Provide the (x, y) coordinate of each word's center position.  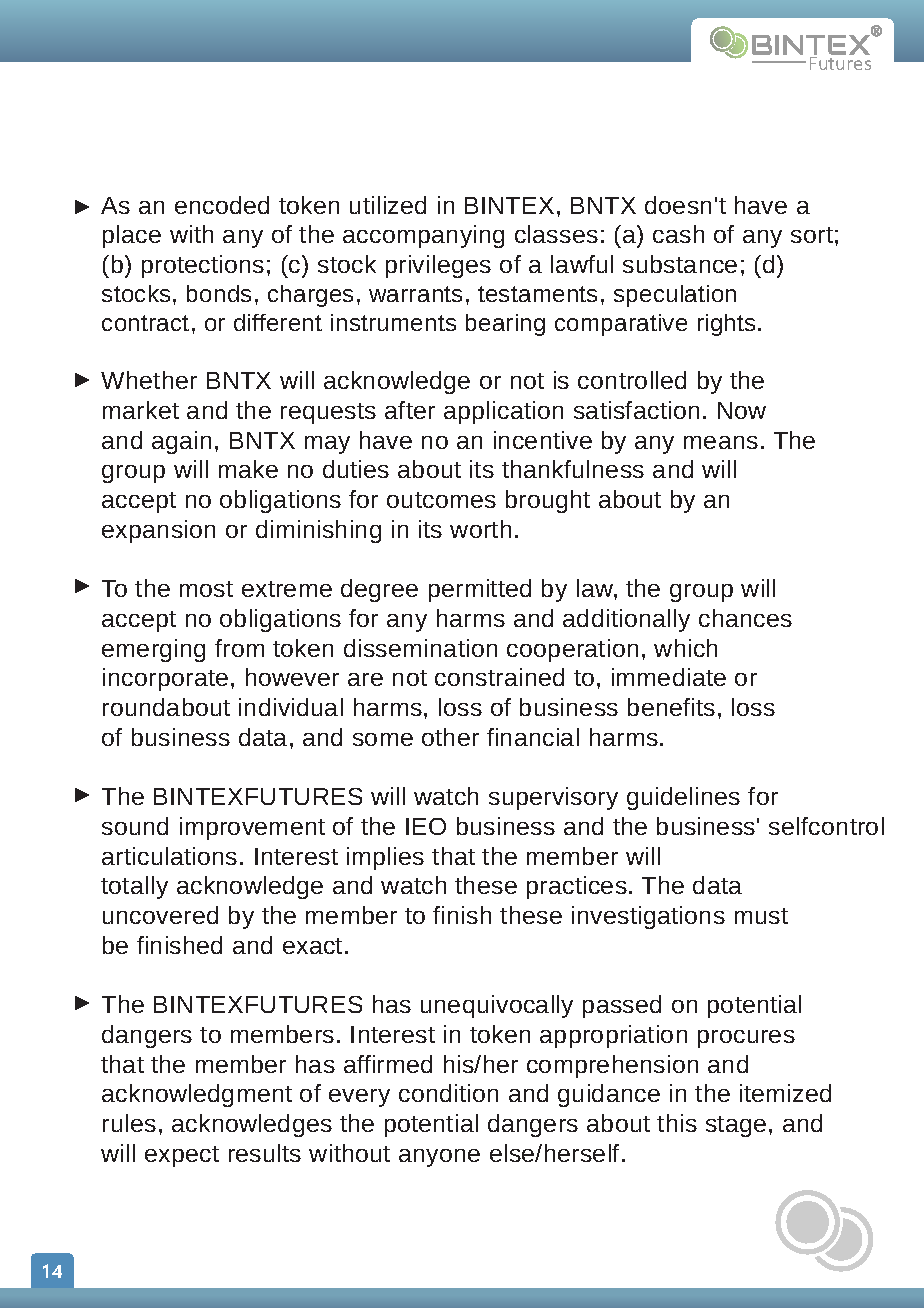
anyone (439, 1158)
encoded (222, 205)
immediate (669, 677)
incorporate (165, 679)
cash (678, 234)
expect (182, 1156)
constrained (499, 677)
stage (736, 1126)
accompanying (423, 236)
